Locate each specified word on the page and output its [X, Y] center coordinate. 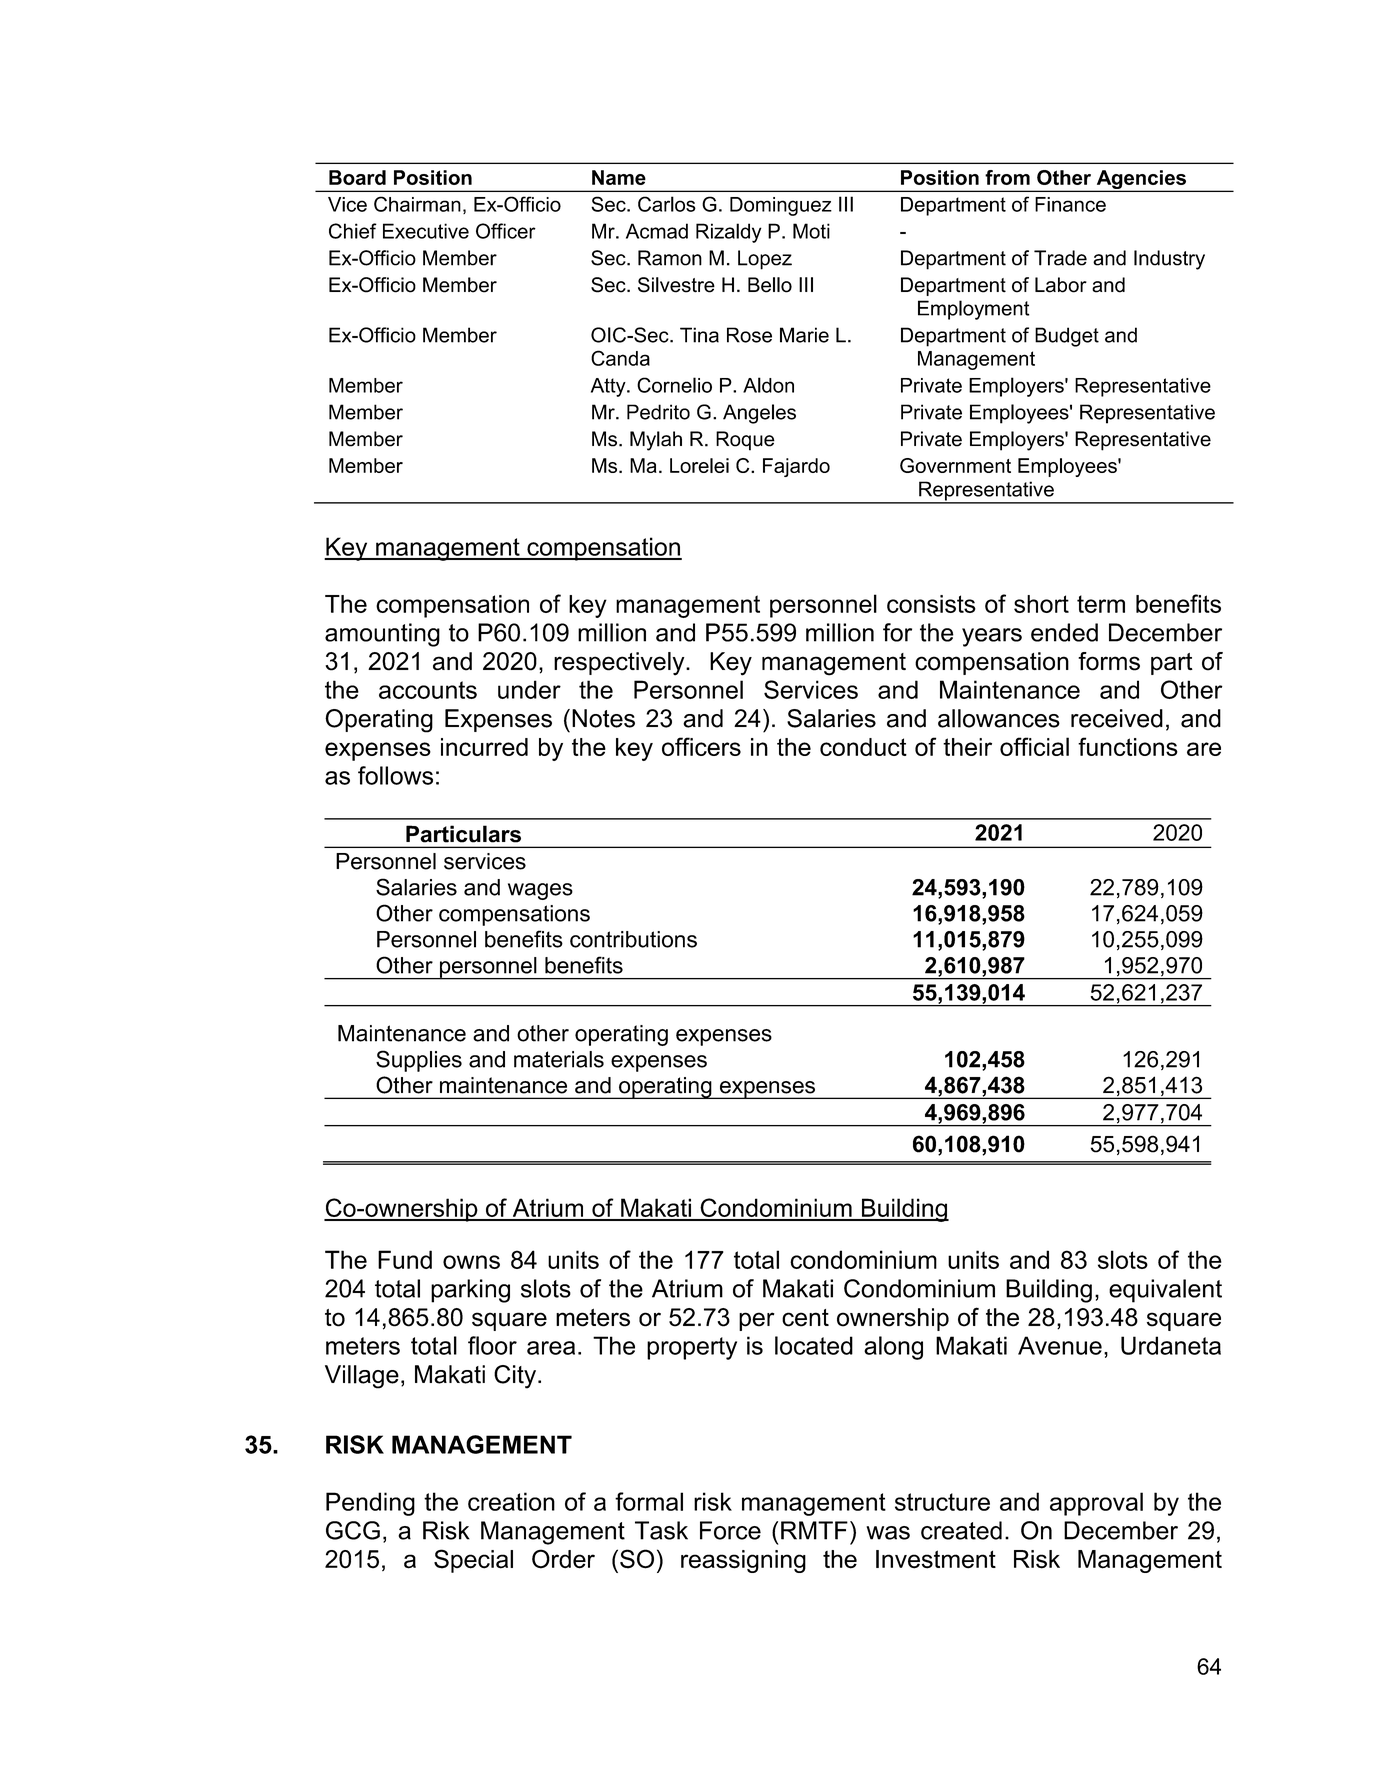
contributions [633, 939]
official [1034, 746]
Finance [1070, 204]
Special [473, 1561]
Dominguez [781, 206]
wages [540, 891]
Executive [426, 231]
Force [730, 1530]
